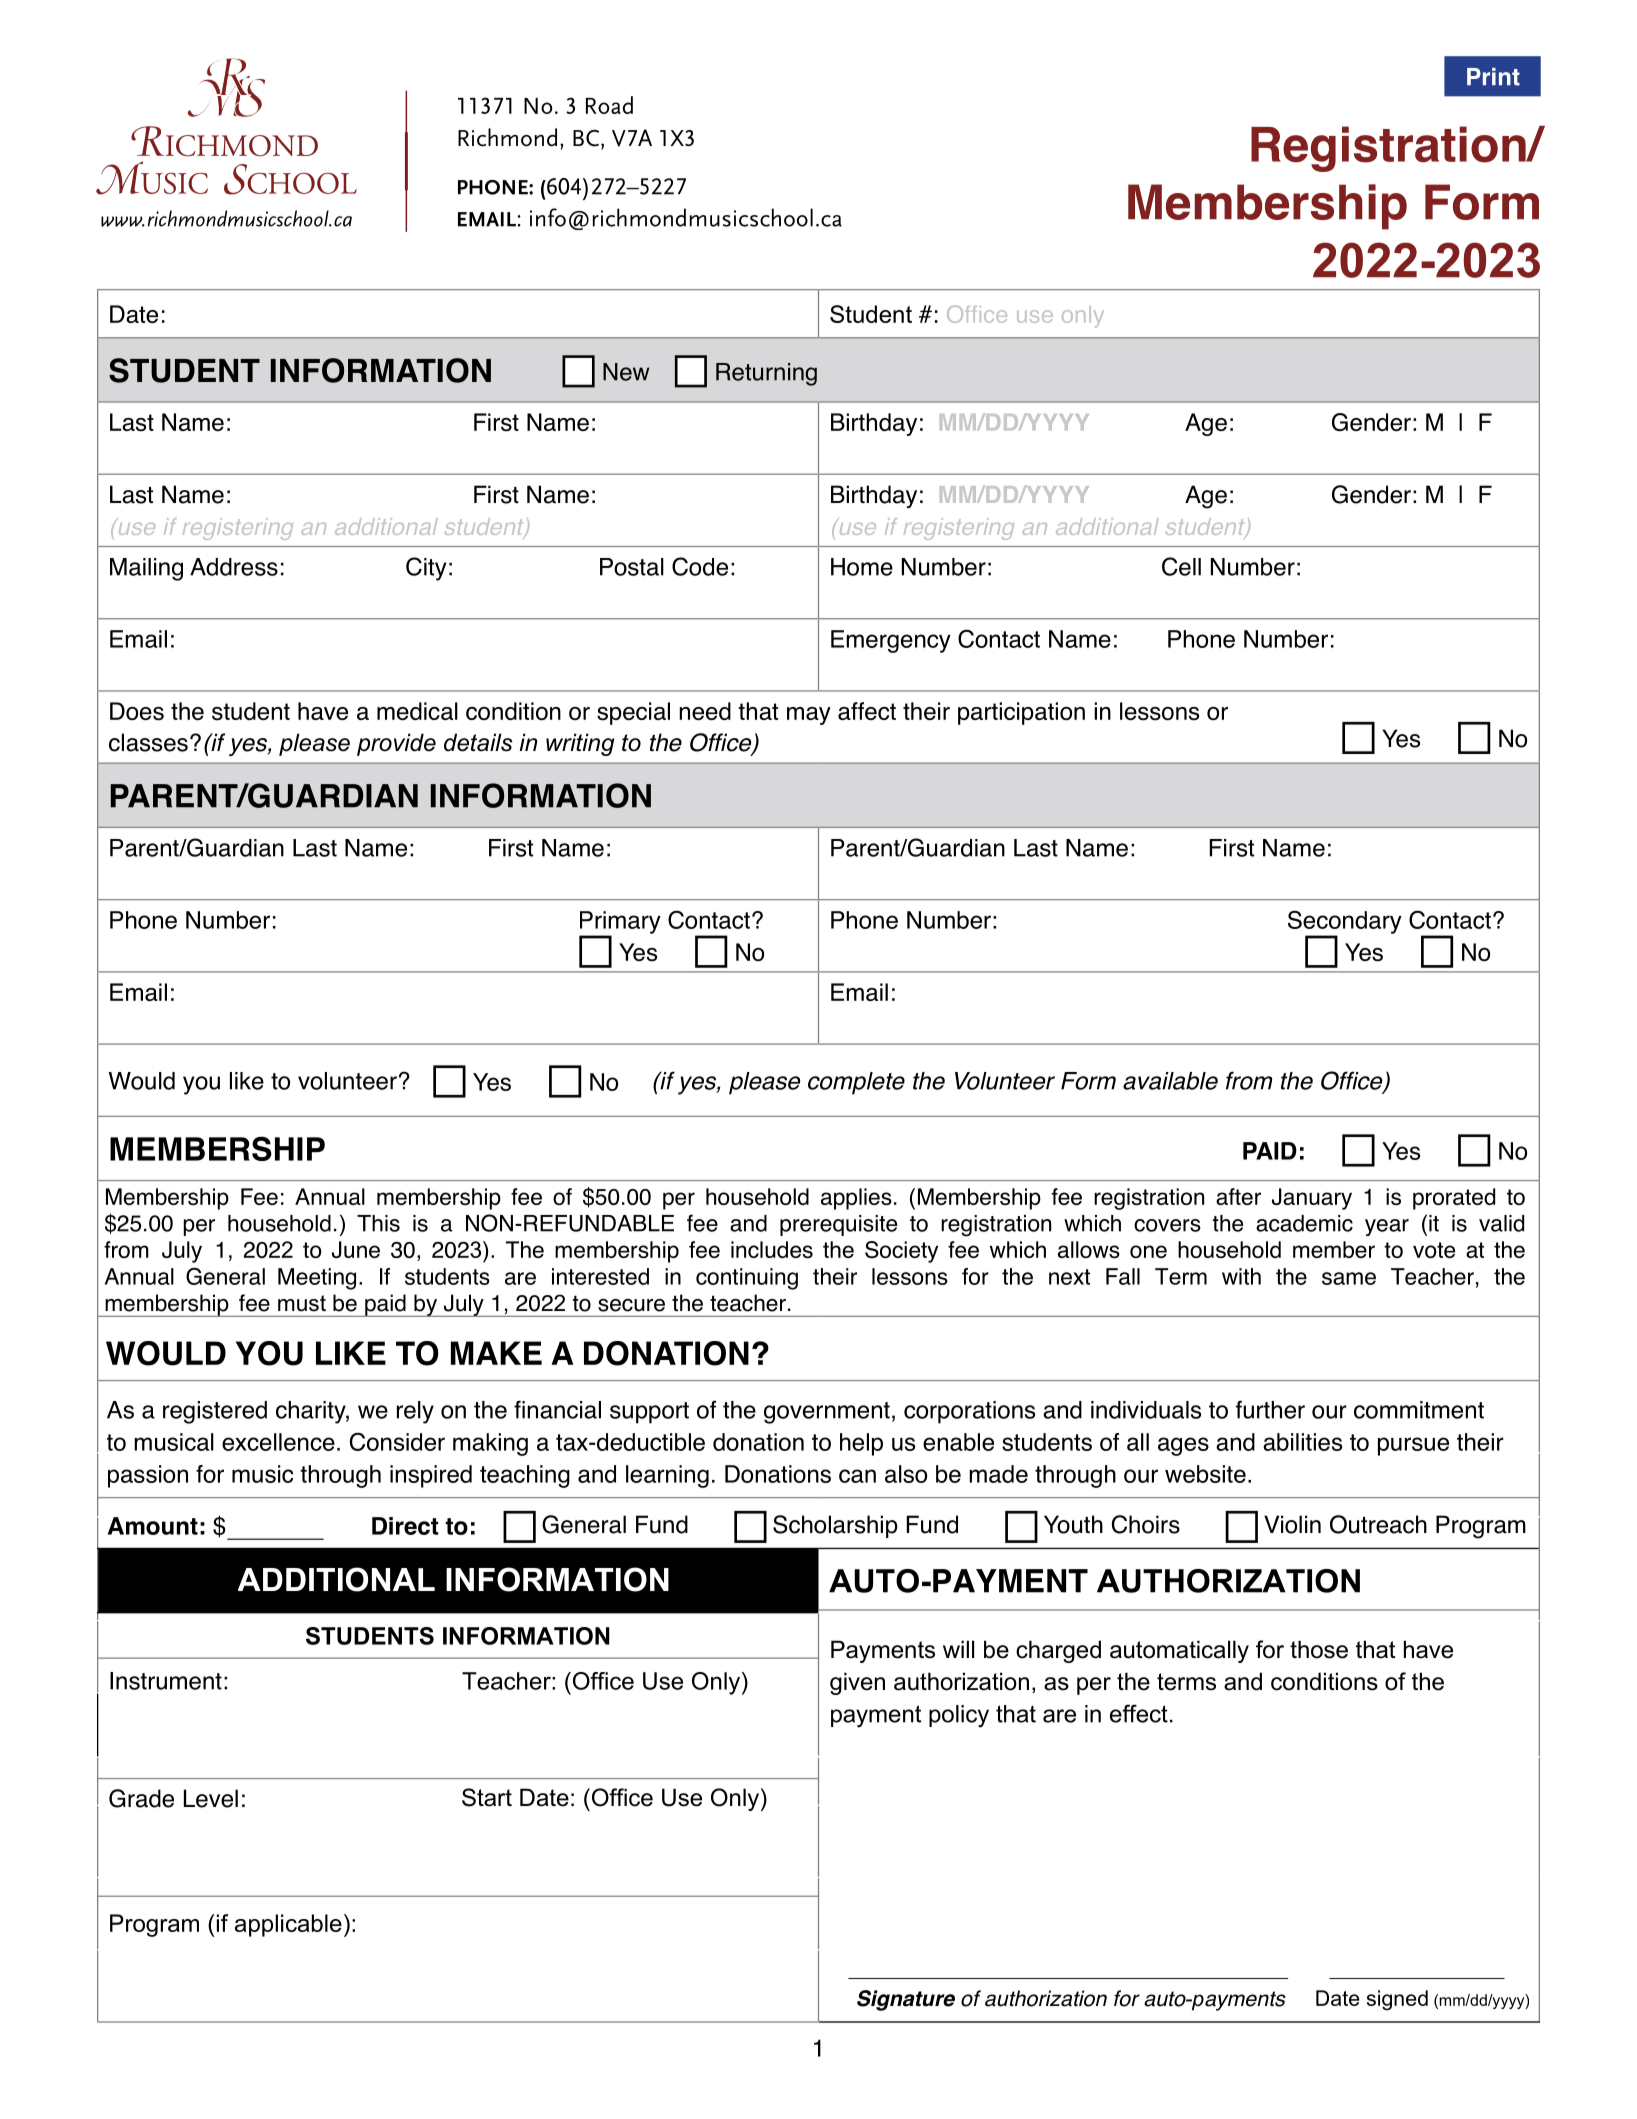 Image resolution: width=1637 pixels, height=2119 pixels. What do you see at coordinates (1170, 1081) in the screenshot?
I see `available` at bounding box center [1170, 1081].
